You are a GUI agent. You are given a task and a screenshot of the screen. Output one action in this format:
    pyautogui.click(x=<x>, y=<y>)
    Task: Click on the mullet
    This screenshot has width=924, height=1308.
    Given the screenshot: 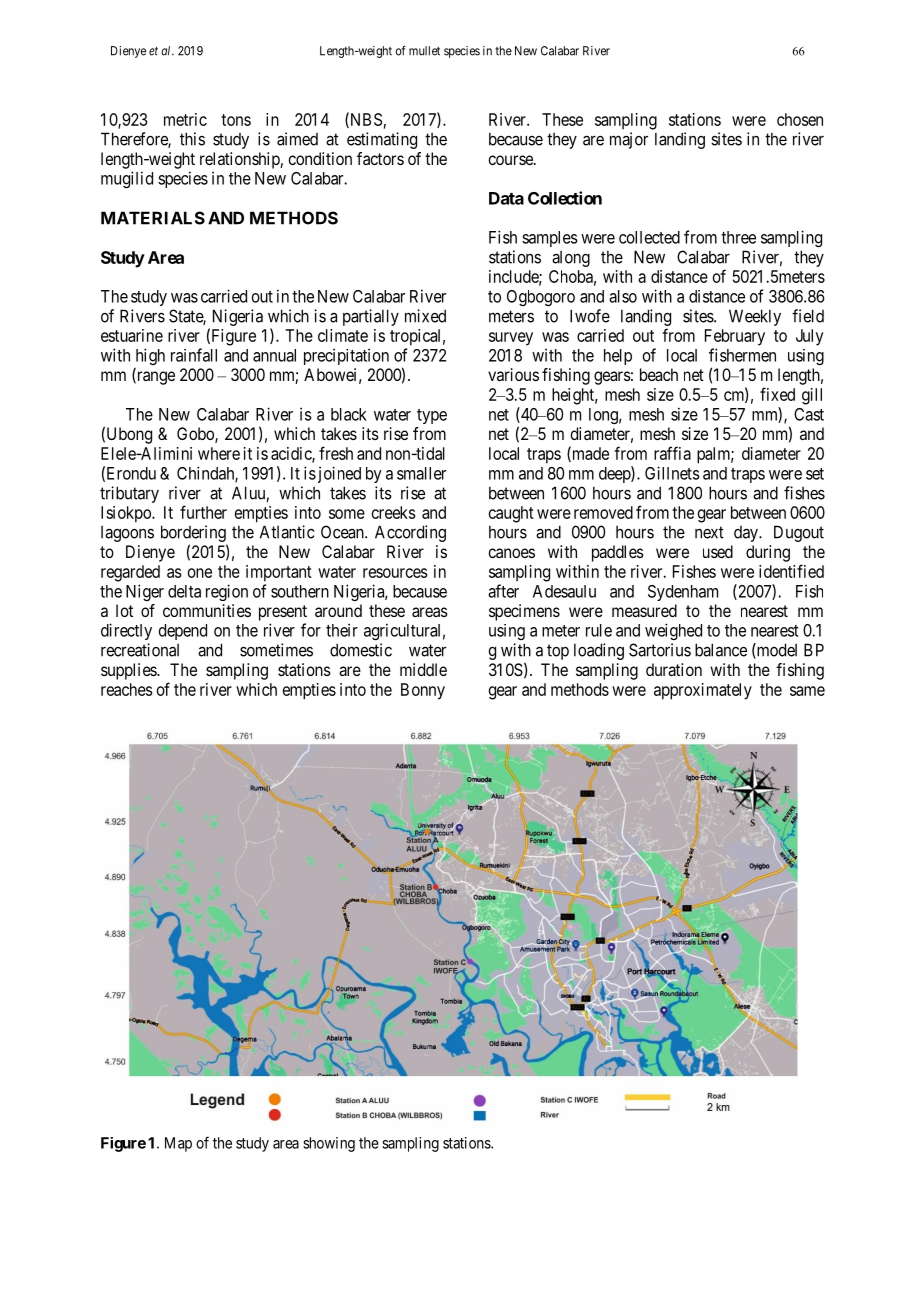 What is the action you would take?
    pyautogui.click(x=424, y=51)
